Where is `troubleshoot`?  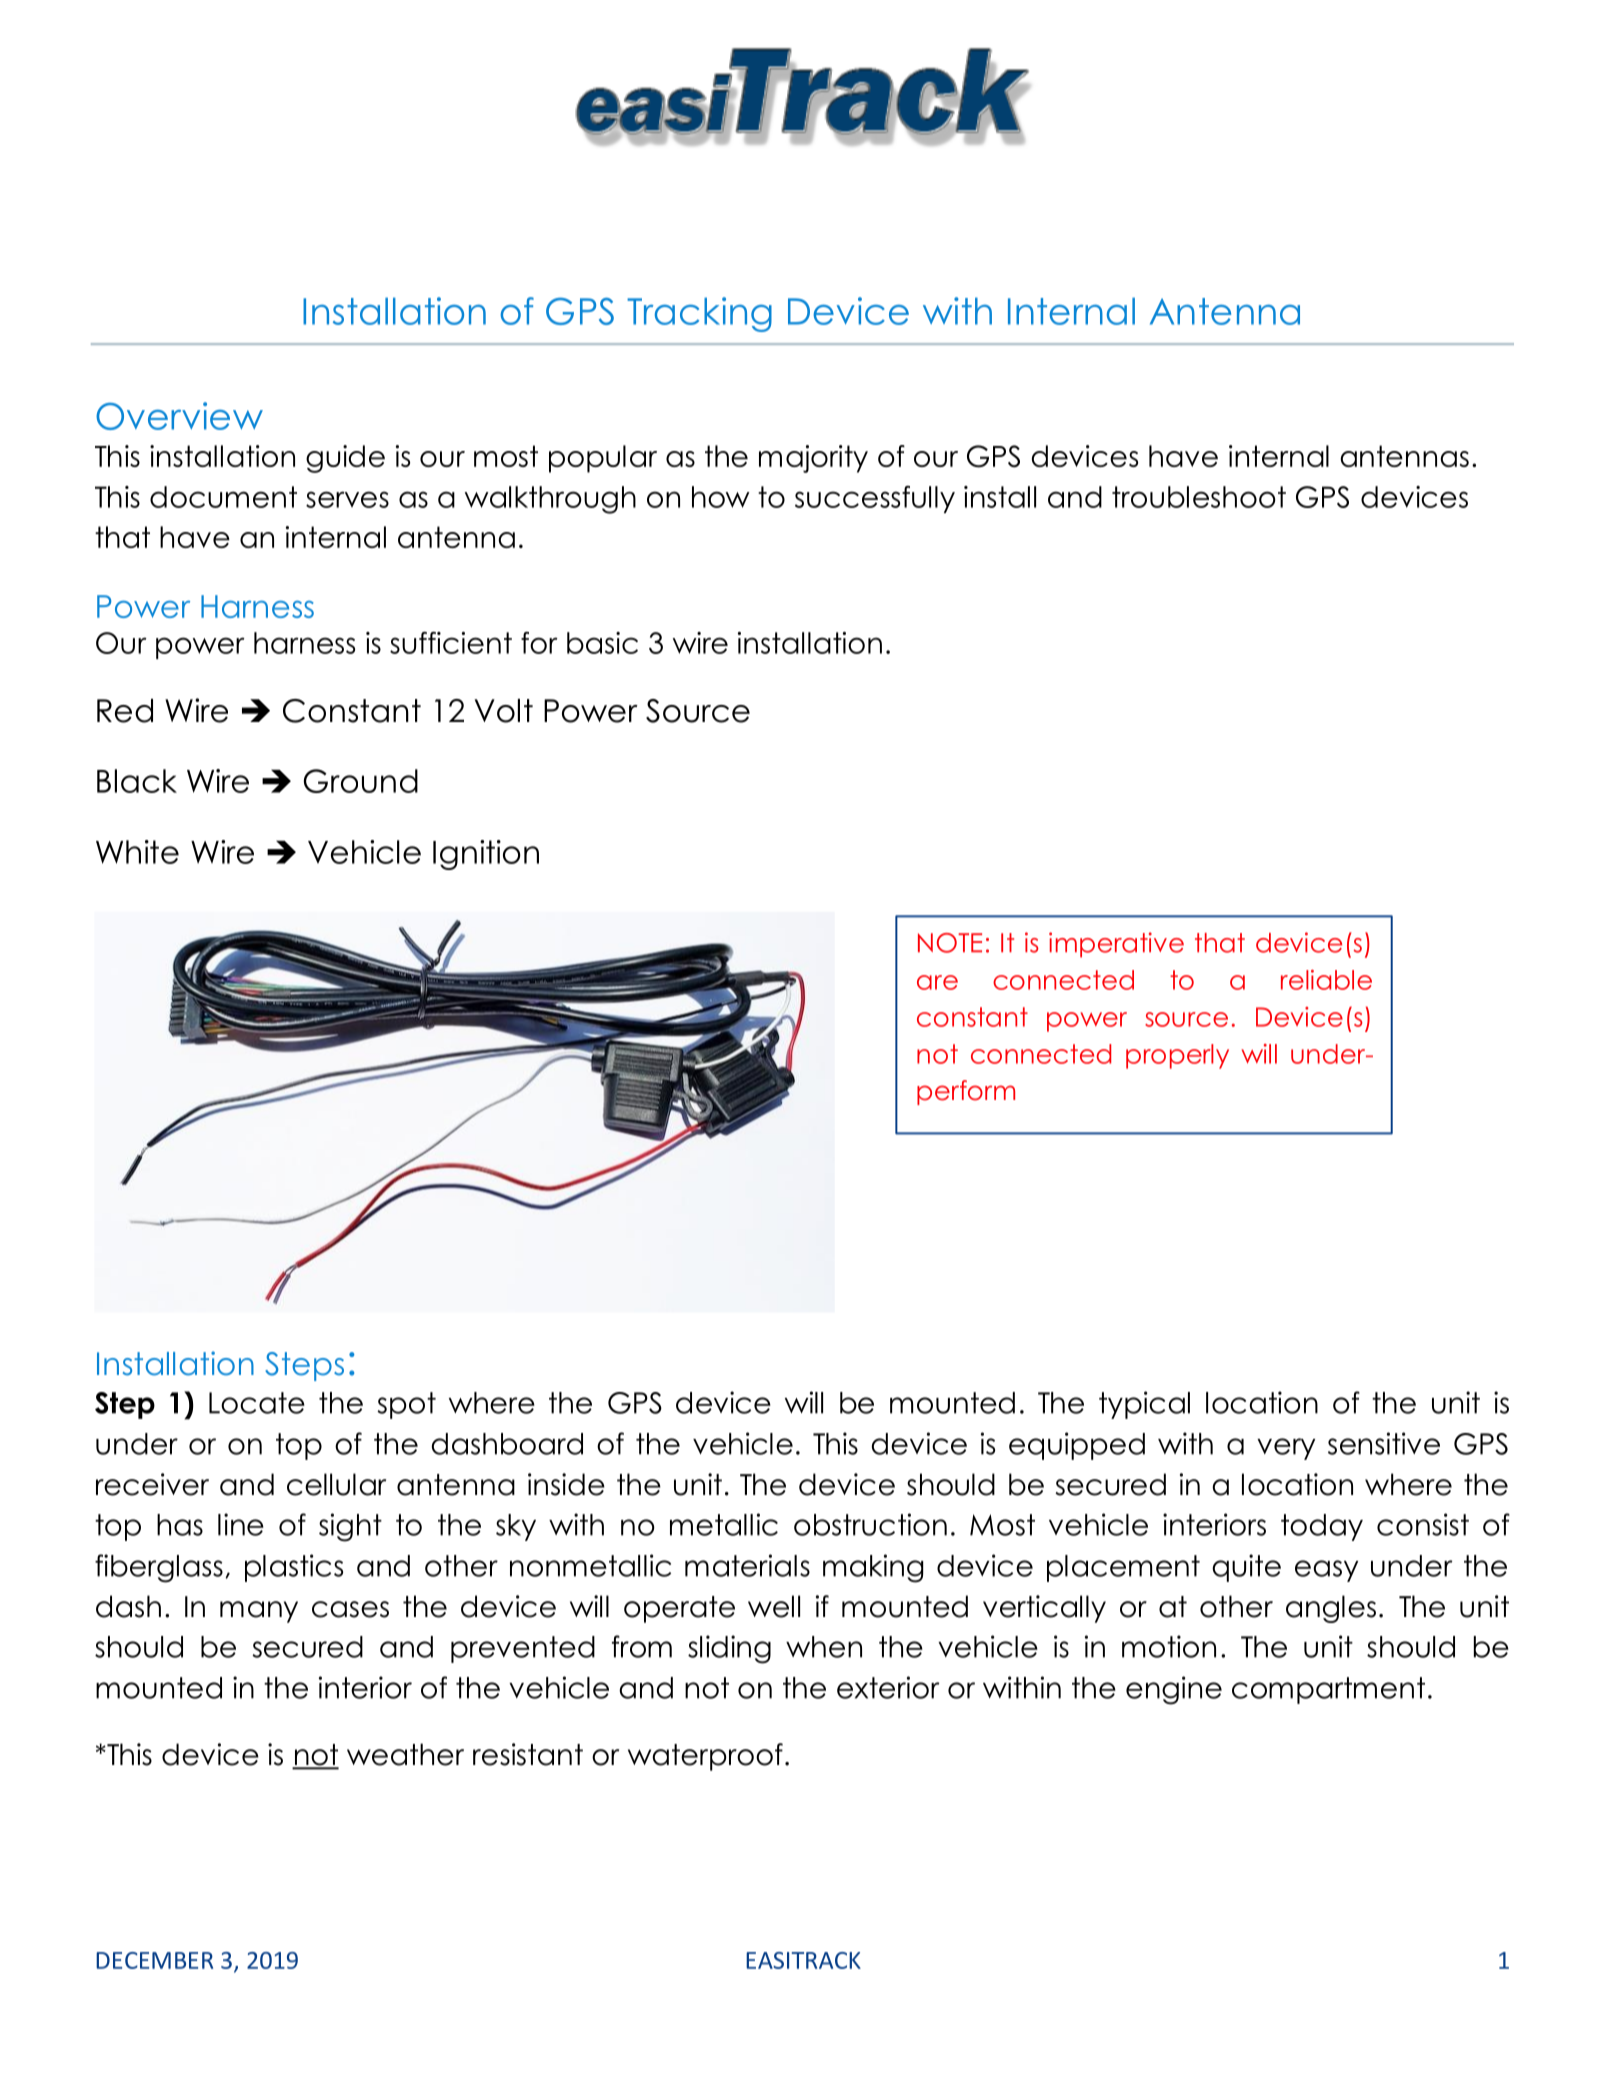 troubleshoot is located at coordinates (1199, 497).
